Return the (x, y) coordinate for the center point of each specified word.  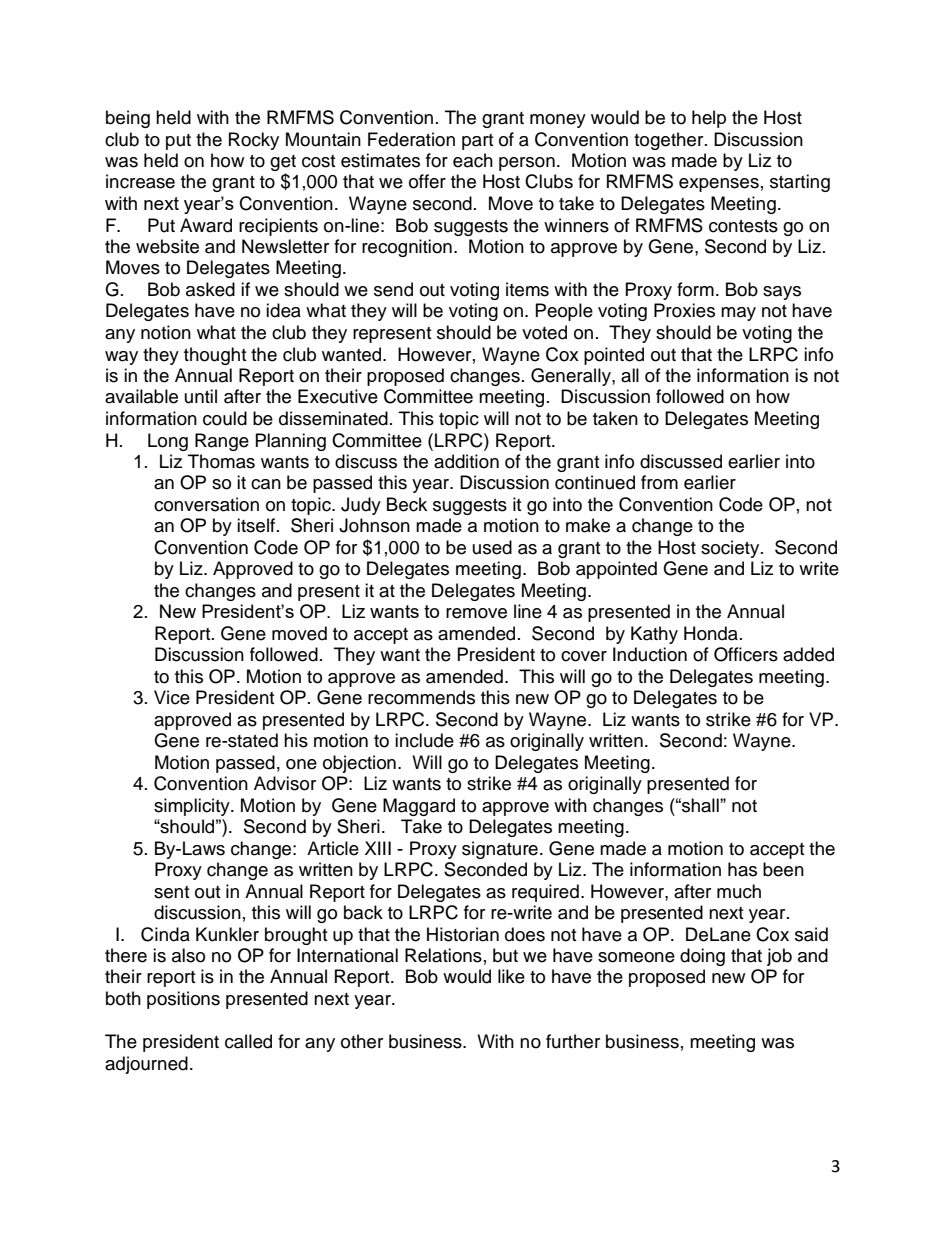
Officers (746, 654)
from (659, 482)
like (511, 976)
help (709, 119)
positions (183, 1000)
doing (702, 957)
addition (466, 461)
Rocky (254, 141)
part (477, 142)
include (424, 740)
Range (222, 442)
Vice (172, 697)
